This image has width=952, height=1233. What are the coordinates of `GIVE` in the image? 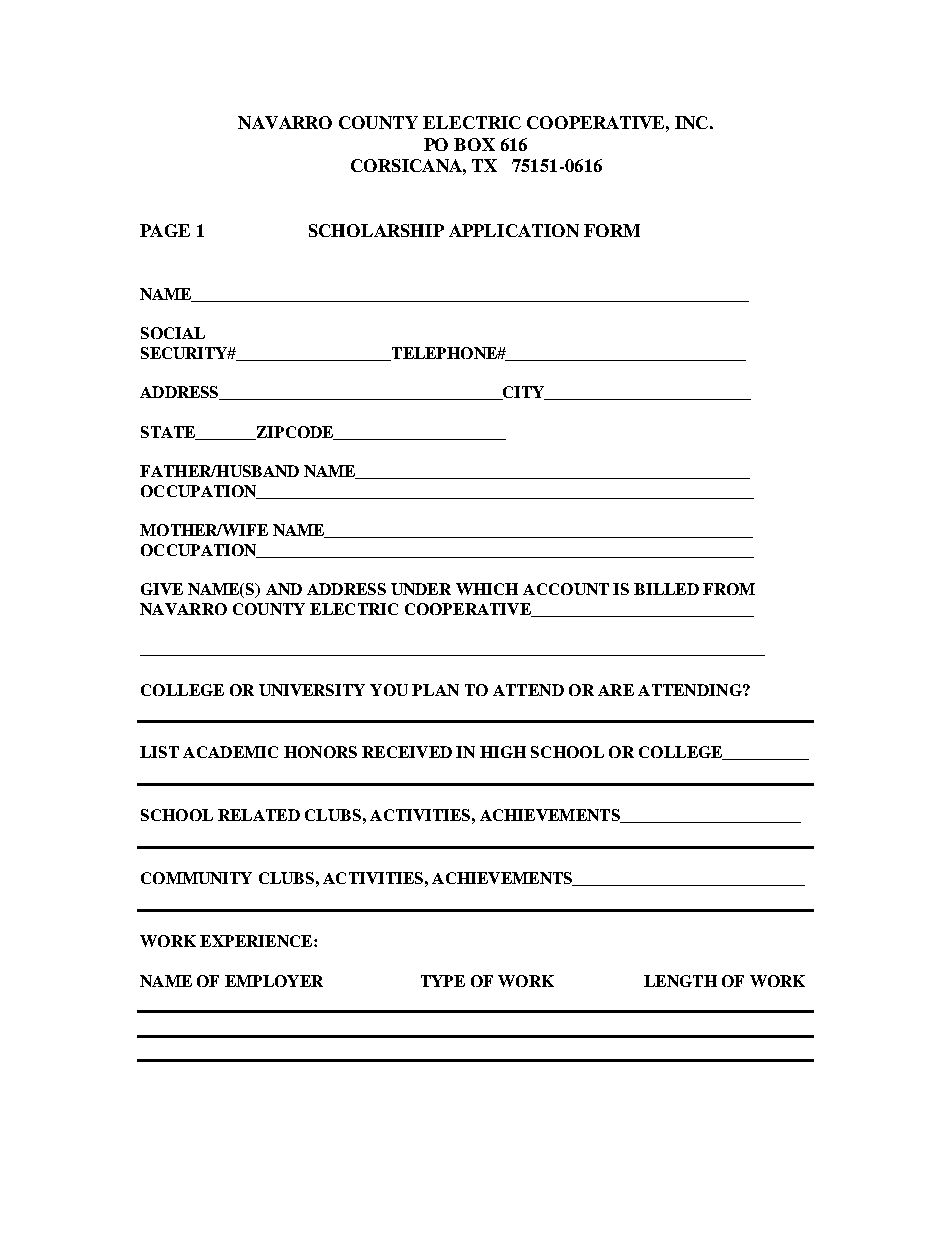 It's located at (162, 589).
